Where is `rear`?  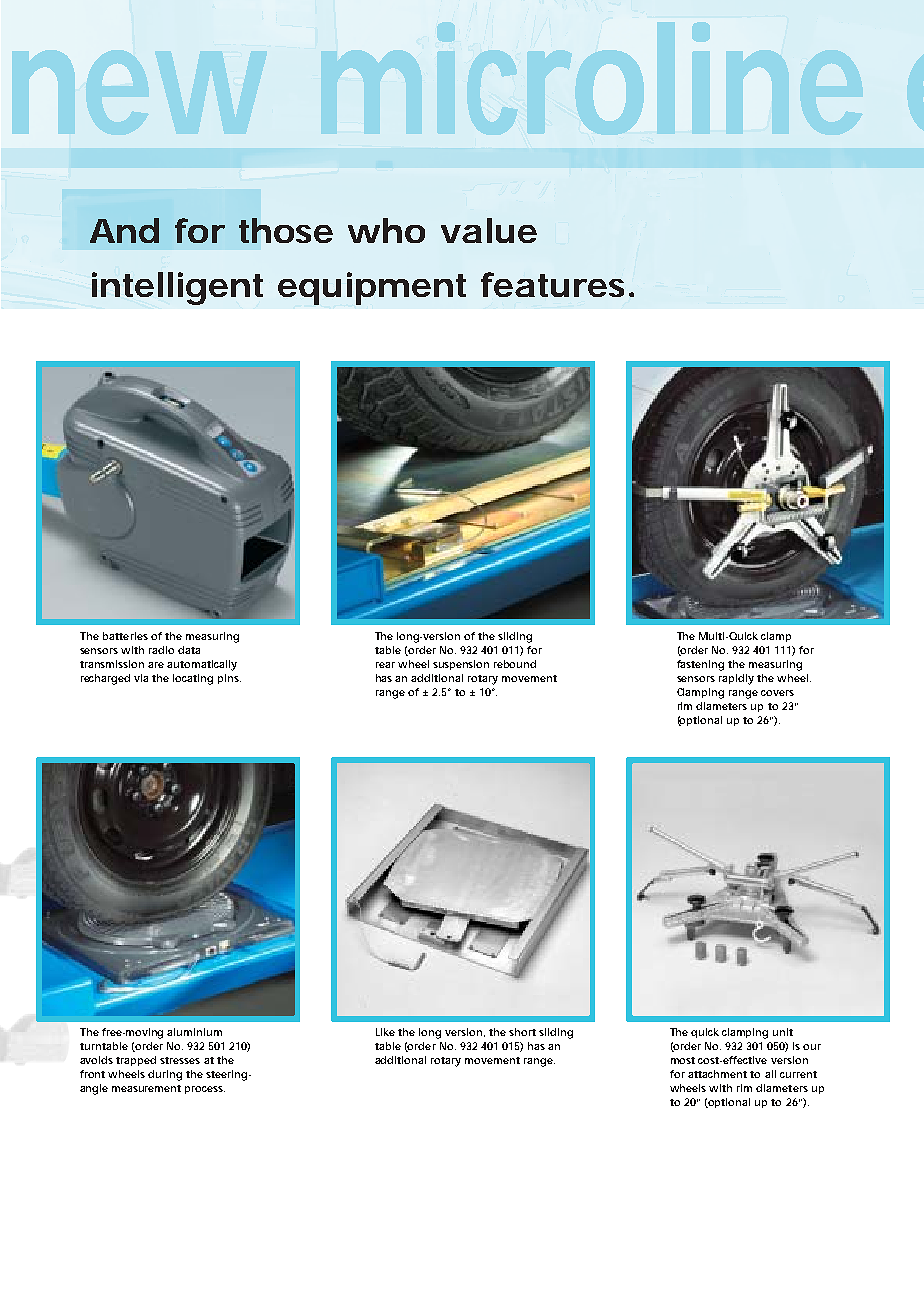 rear is located at coordinates (385, 665).
